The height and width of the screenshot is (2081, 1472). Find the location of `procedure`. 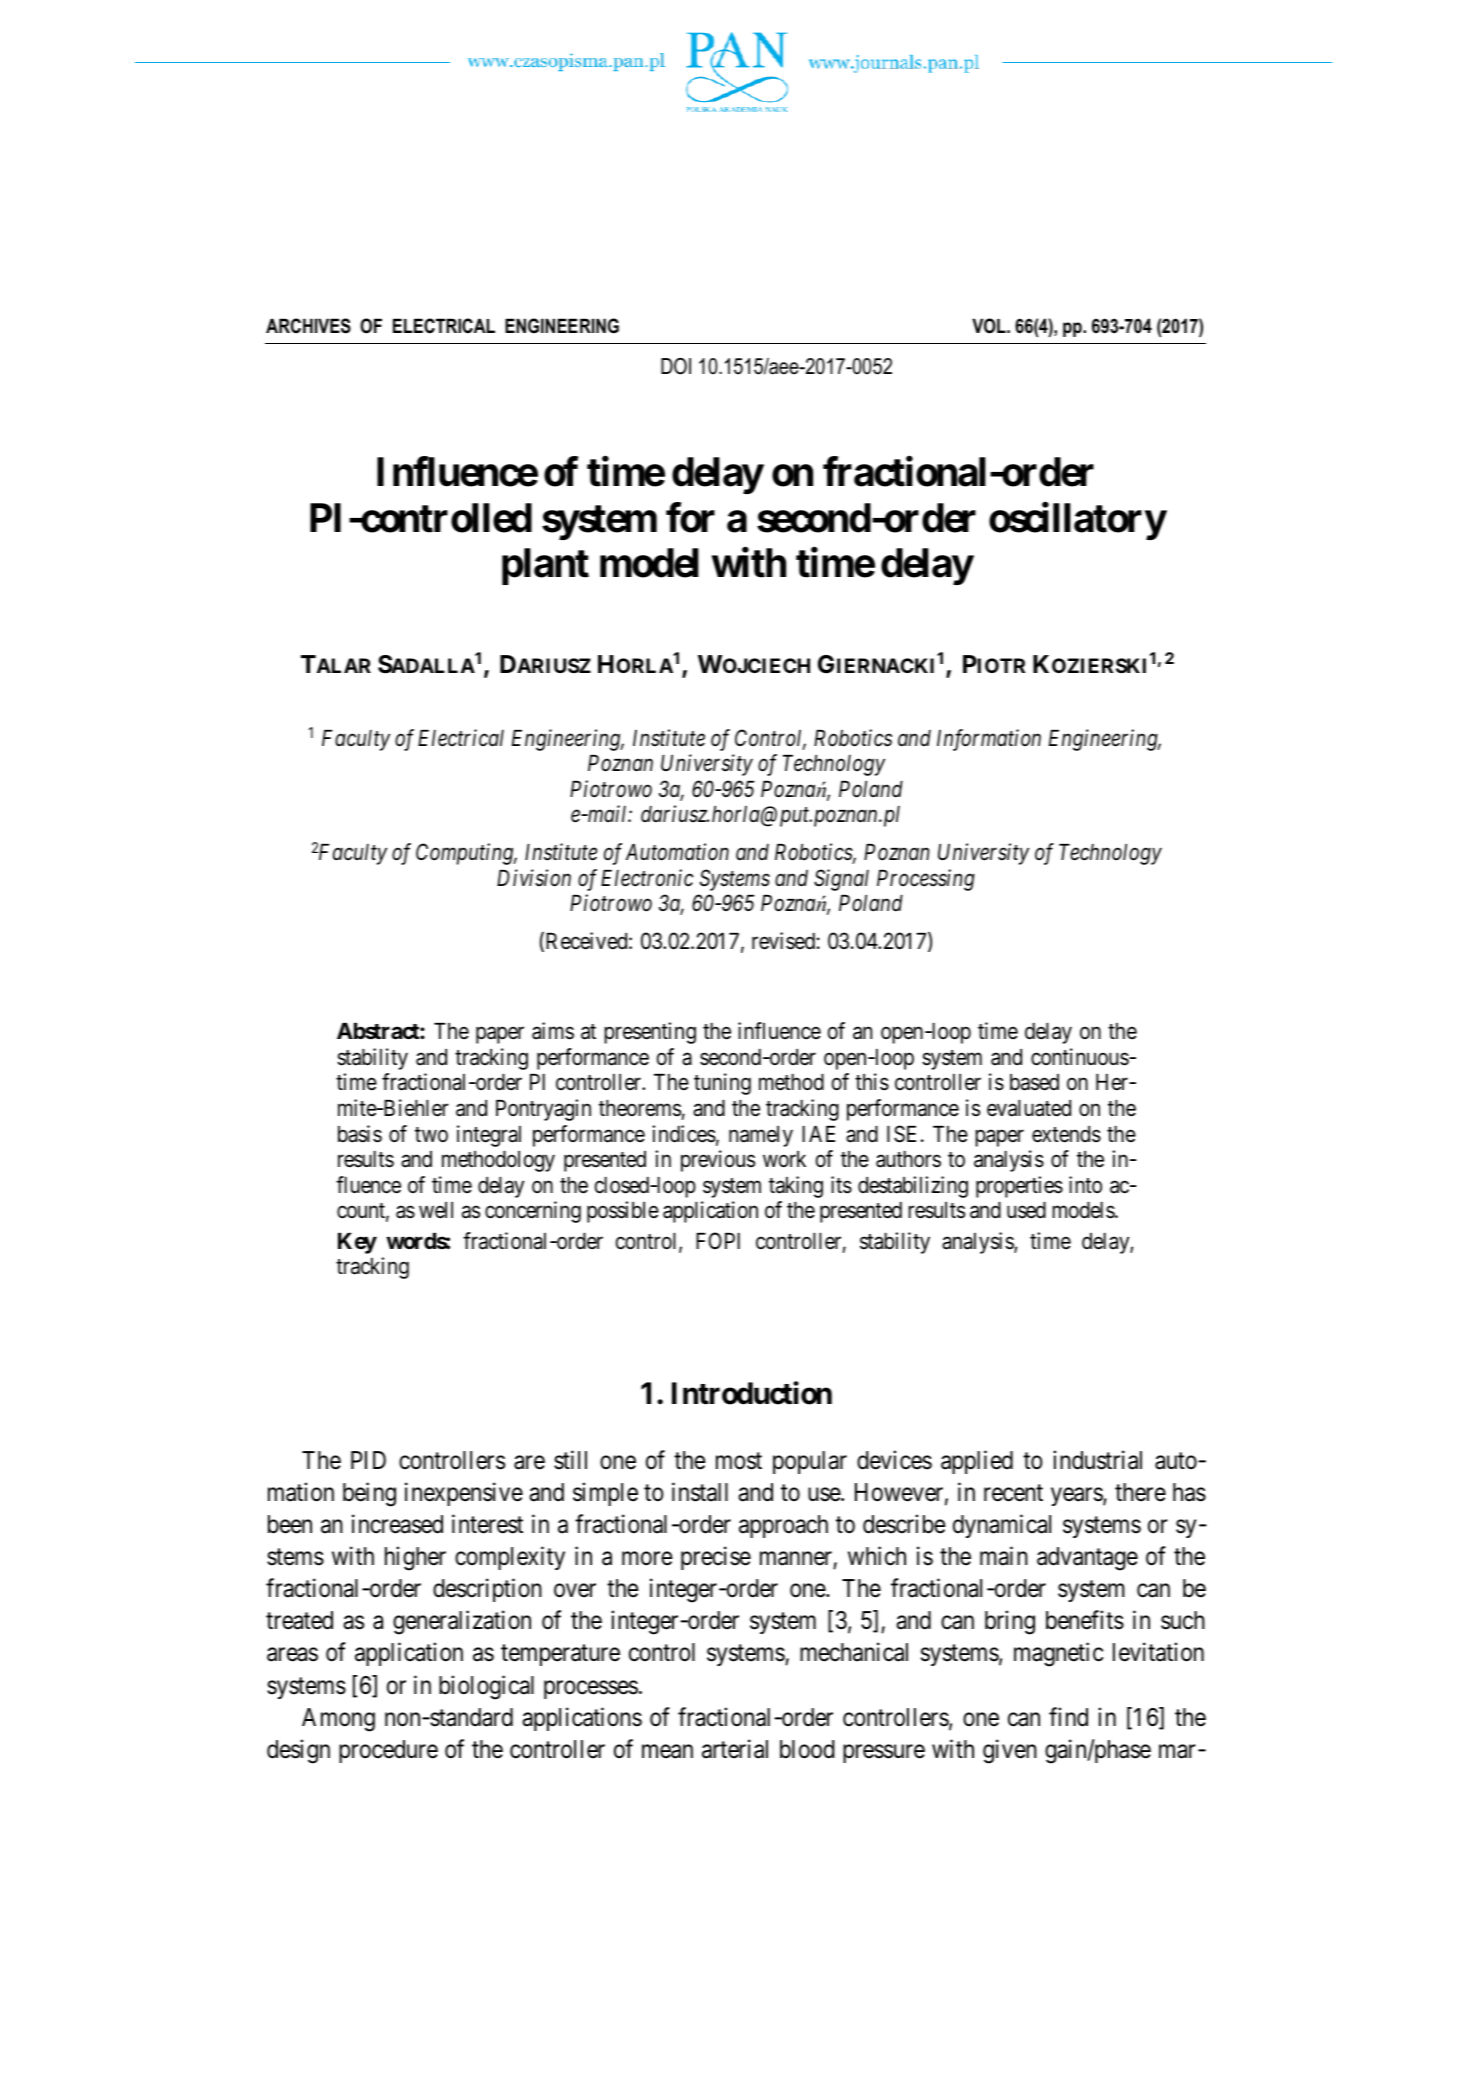

procedure is located at coordinates (388, 1751).
